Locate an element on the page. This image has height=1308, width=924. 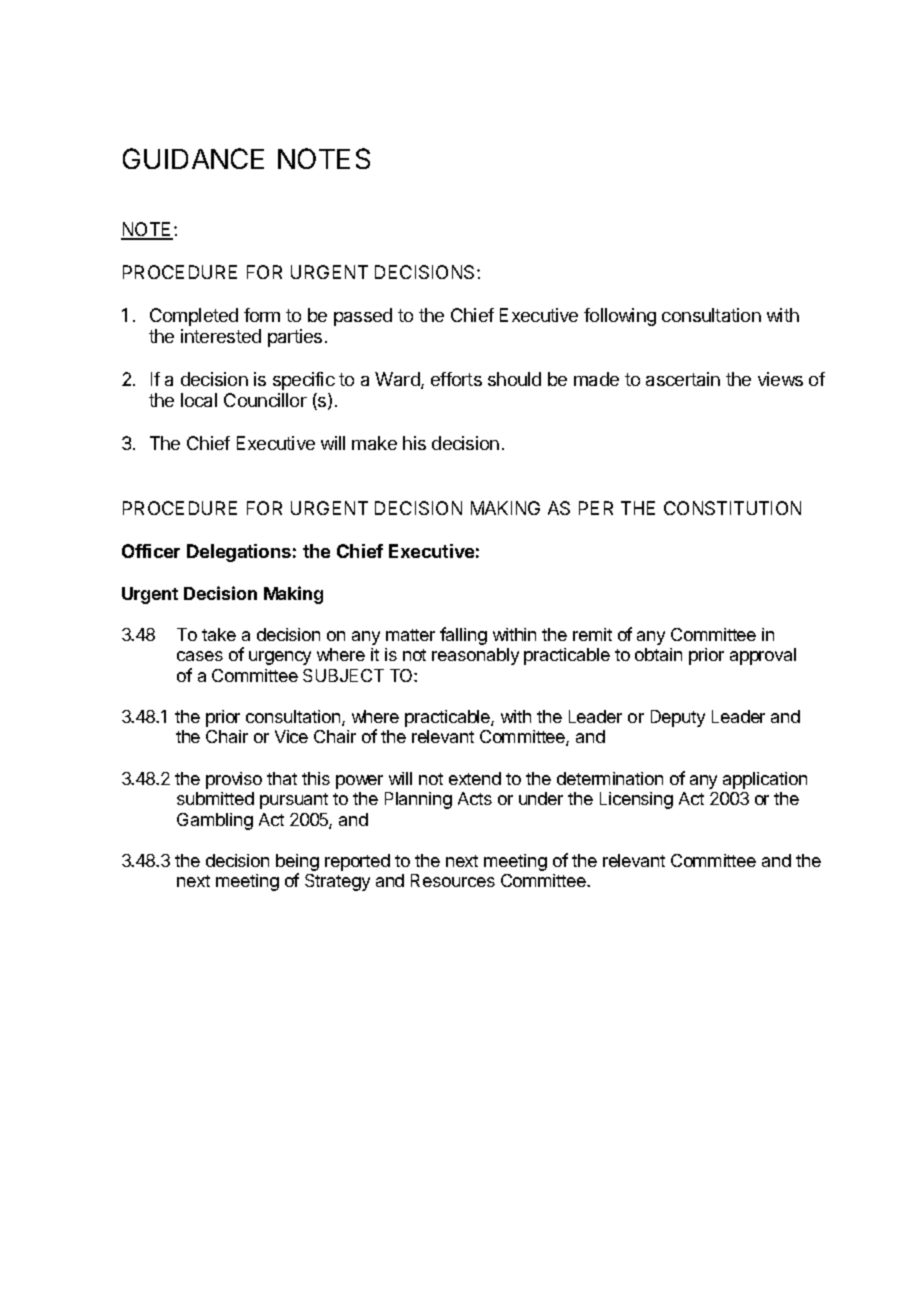
falling is located at coordinates (463, 636).
